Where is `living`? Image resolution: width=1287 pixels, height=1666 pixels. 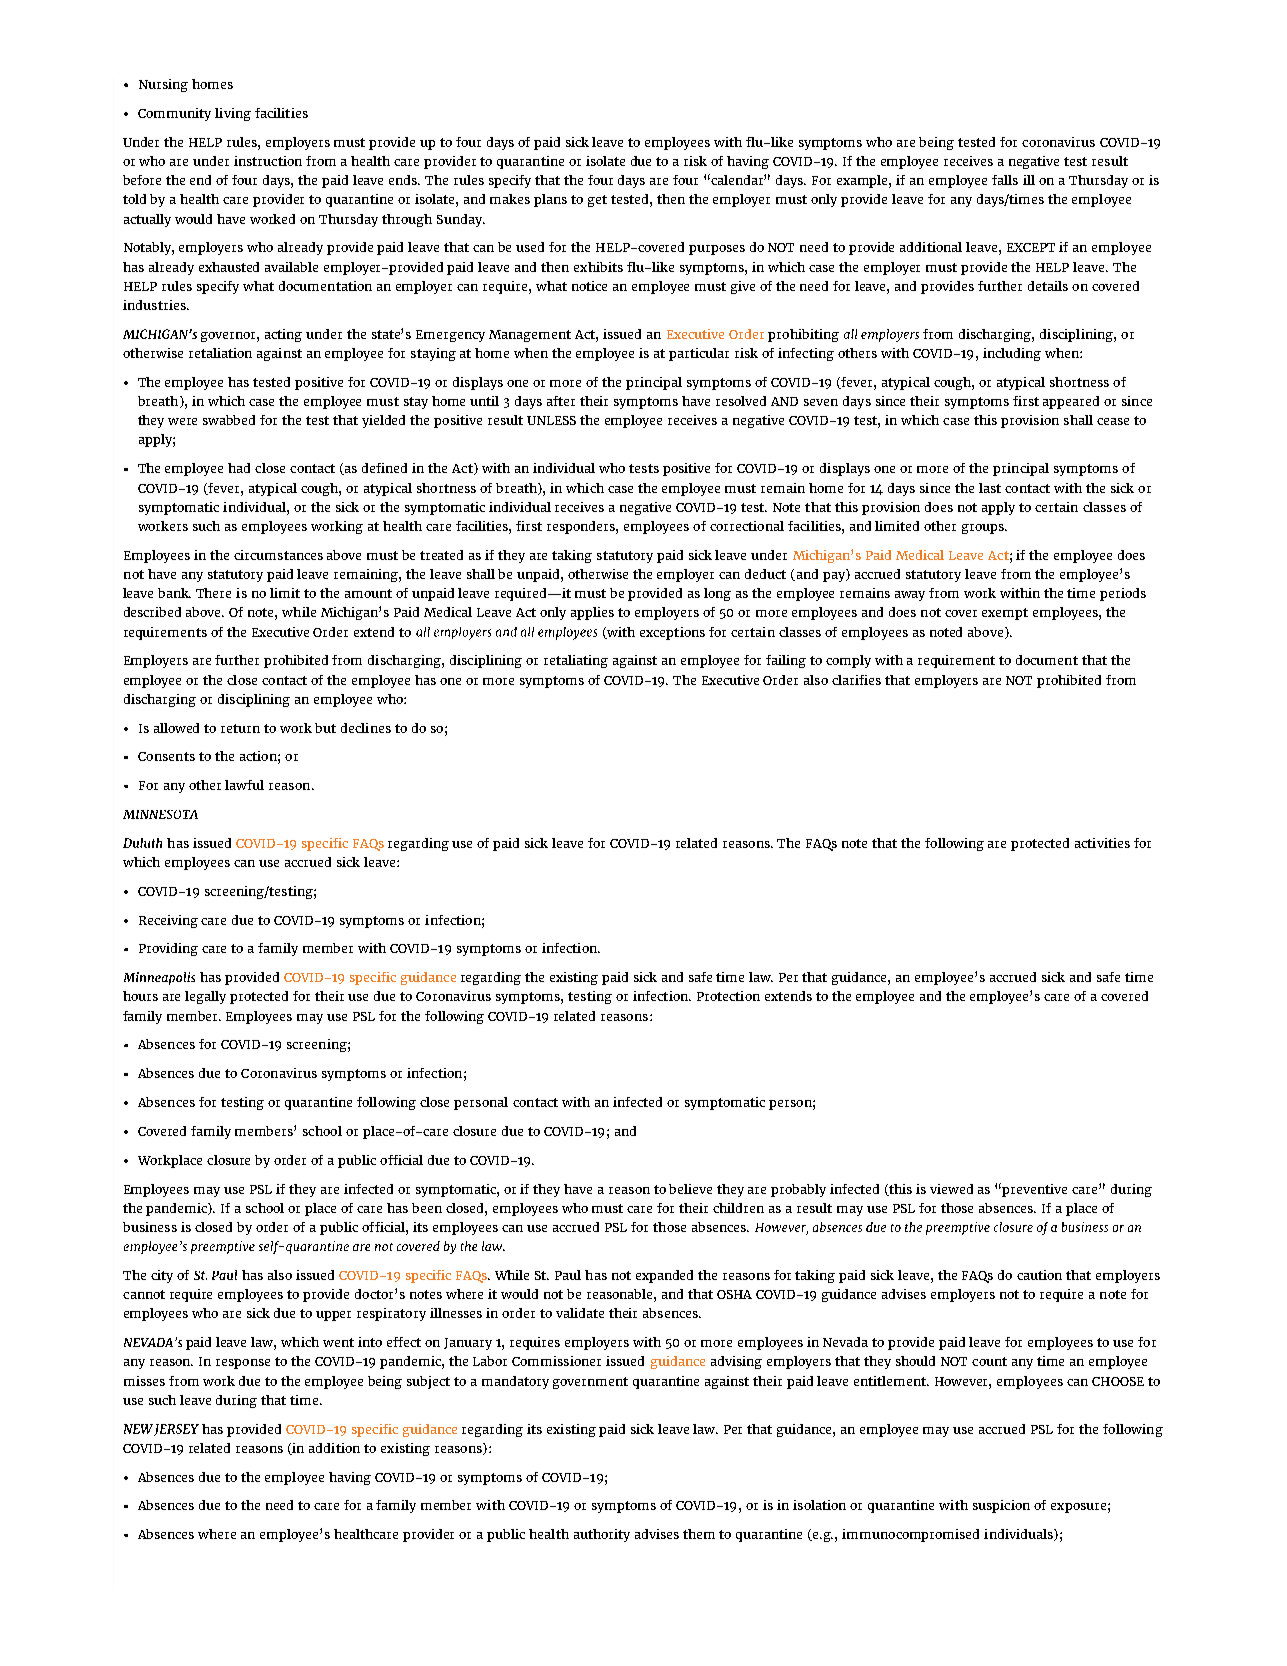 living is located at coordinates (233, 114).
